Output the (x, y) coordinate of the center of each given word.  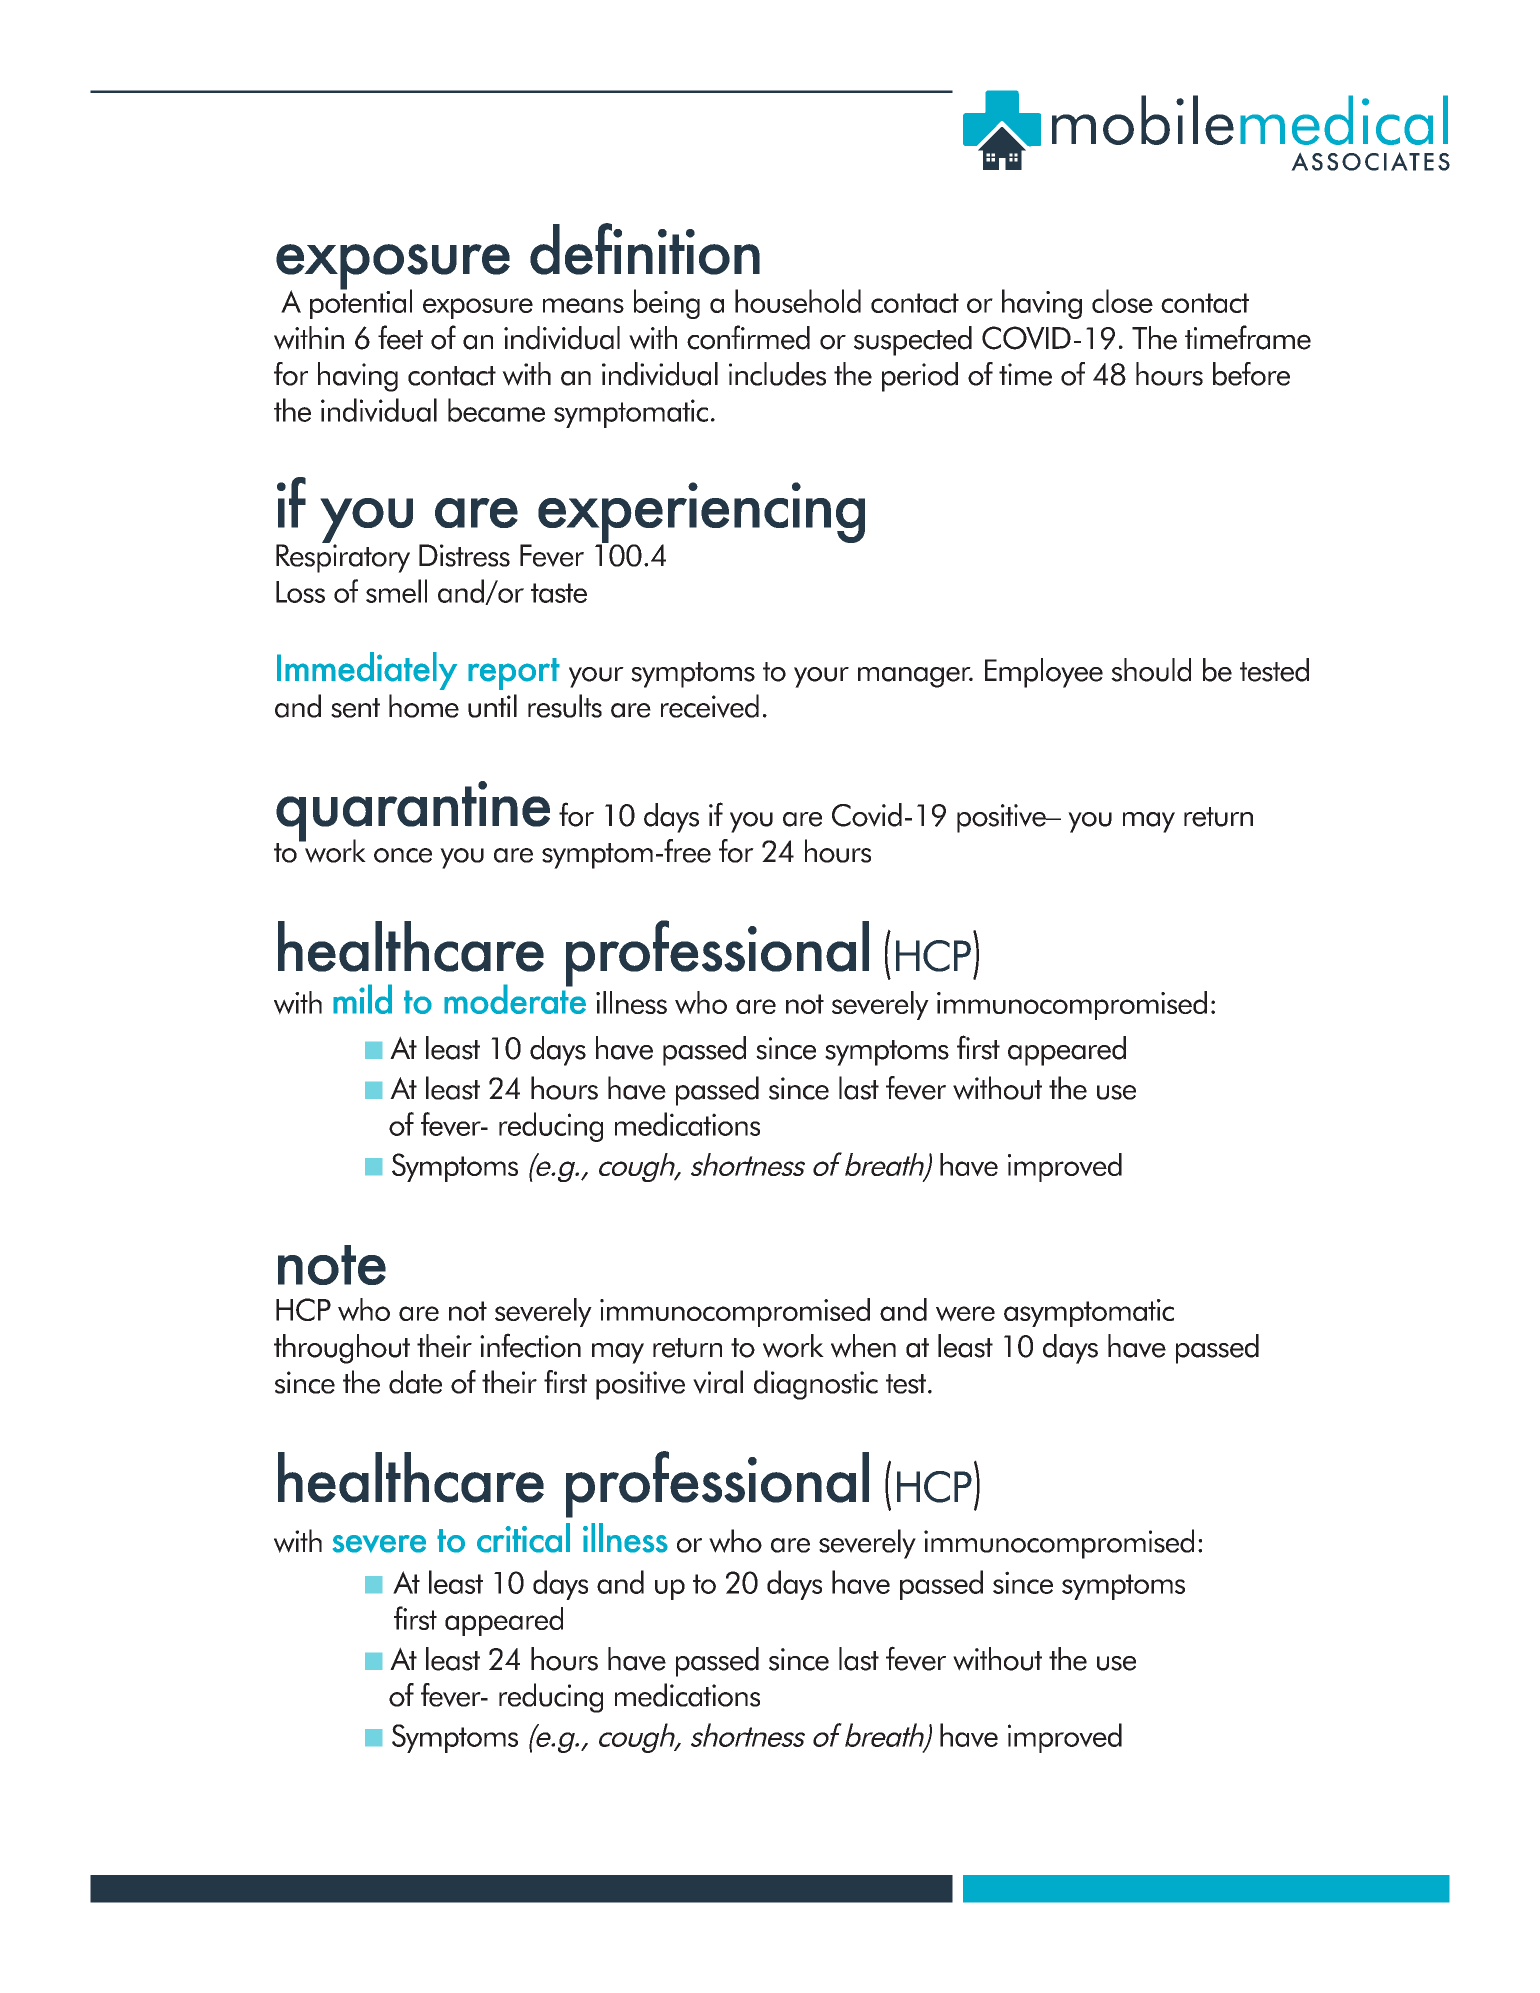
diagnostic (816, 1385)
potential (361, 303)
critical (523, 1538)
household (798, 301)
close (1122, 301)
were (965, 1314)
